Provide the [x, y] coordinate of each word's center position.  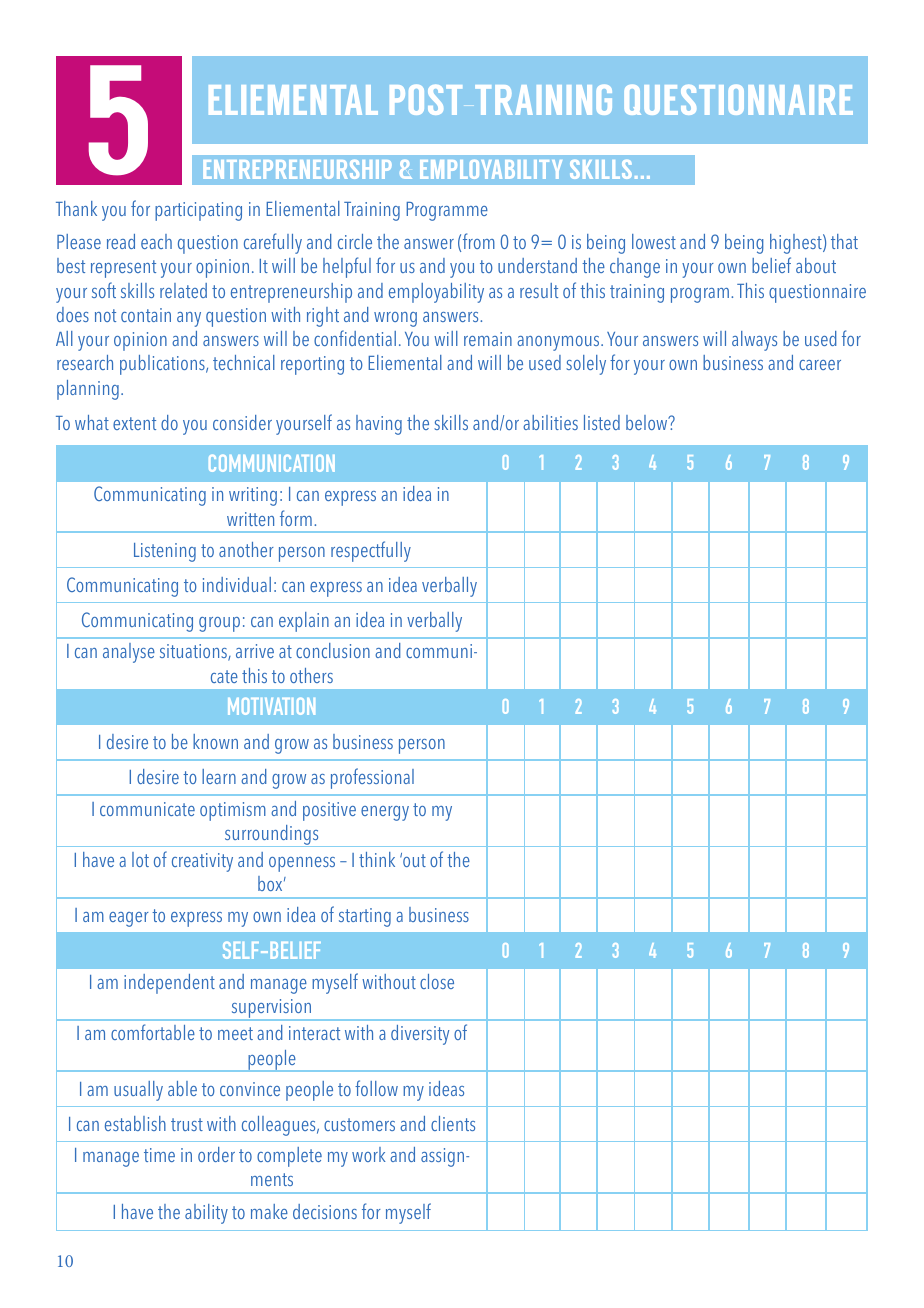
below [648, 422]
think [377, 859]
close [437, 981]
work [369, 1154]
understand [537, 265]
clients [453, 1123]
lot [140, 859]
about [816, 265]
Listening [165, 552]
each [156, 241]
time [159, 1155]
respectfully [371, 551]
